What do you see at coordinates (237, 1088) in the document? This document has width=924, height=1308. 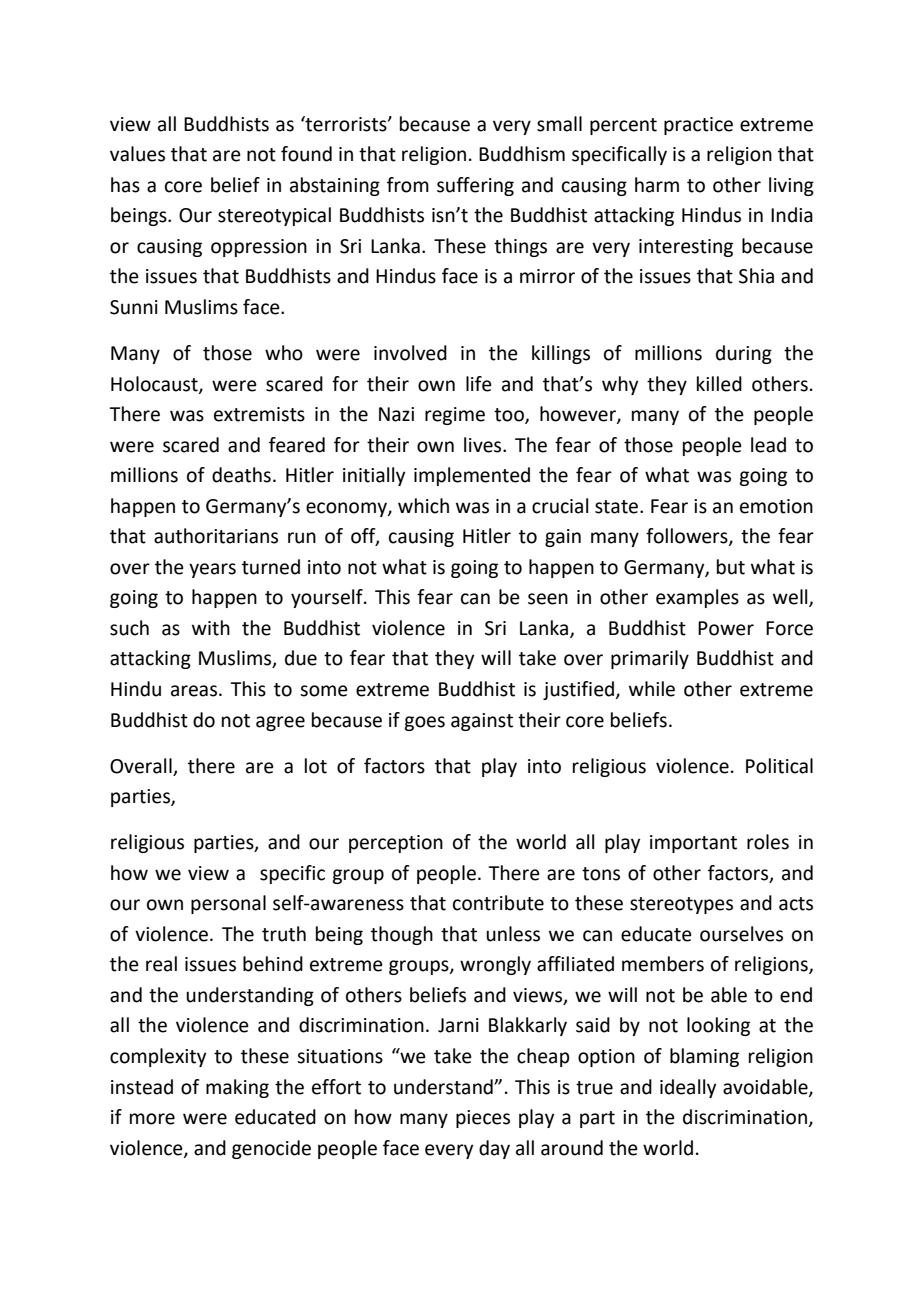 I see `making` at bounding box center [237, 1088].
